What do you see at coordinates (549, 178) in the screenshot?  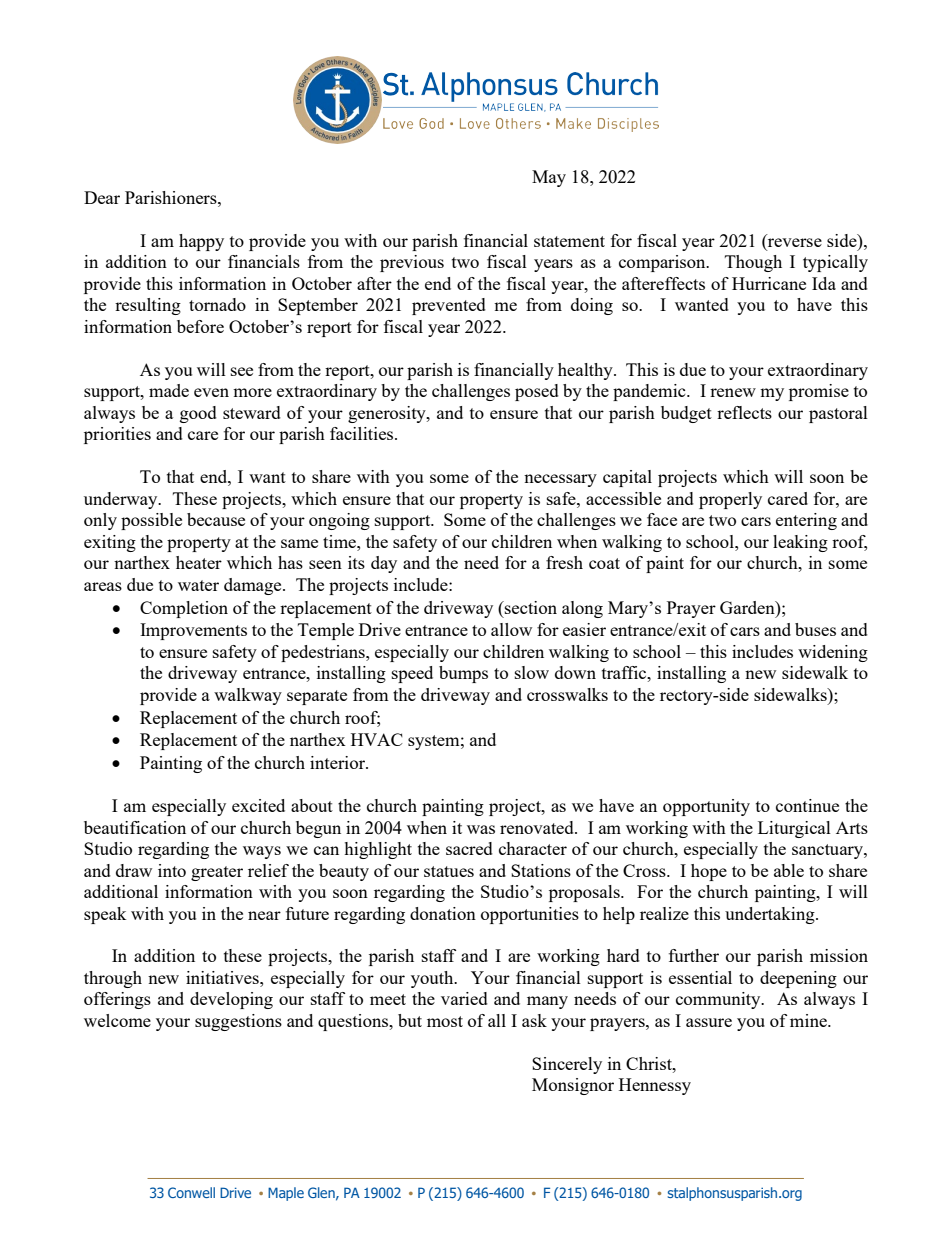 I see `May` at bounding box center [549, 178].
